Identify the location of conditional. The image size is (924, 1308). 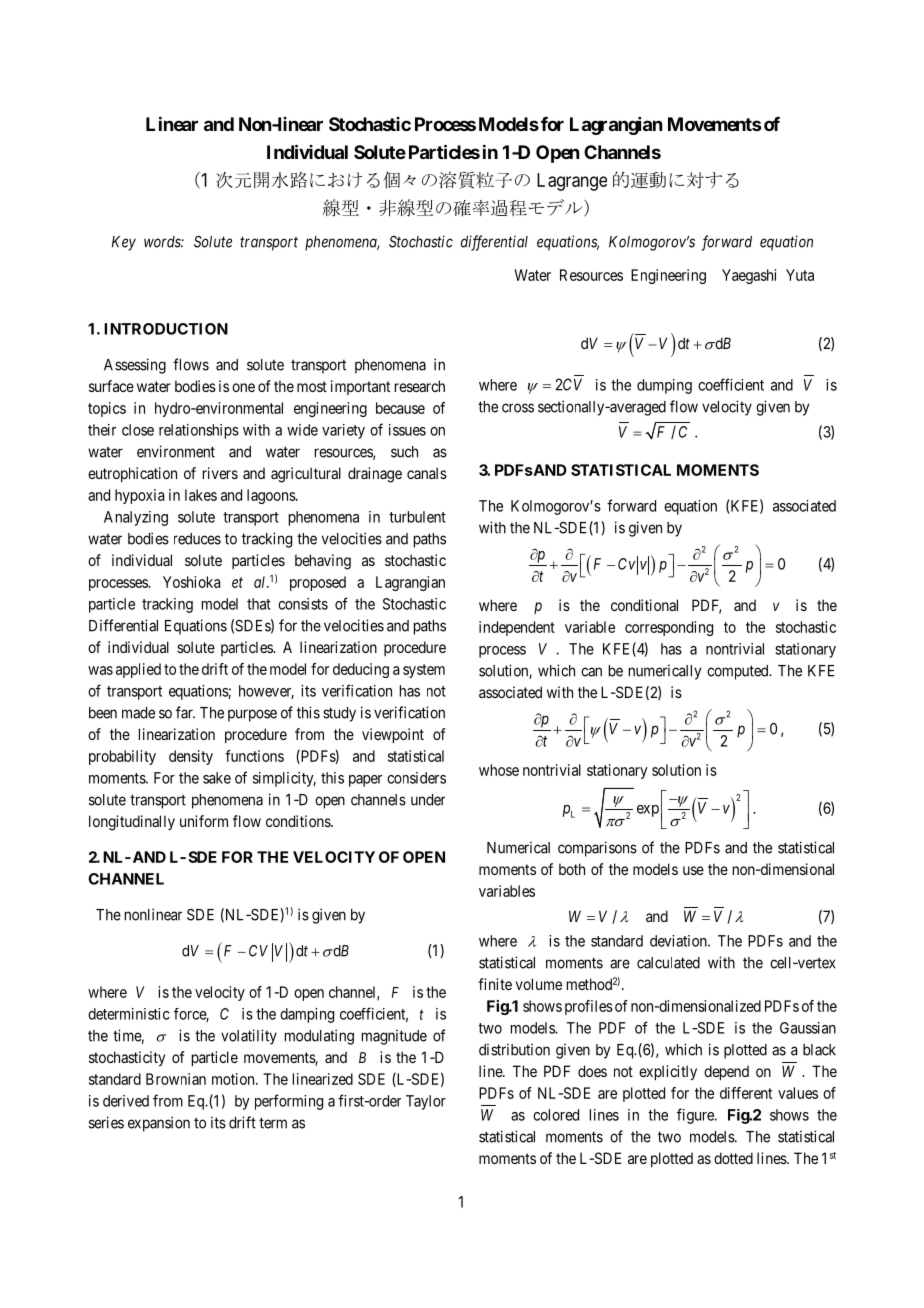
(644, 605).
